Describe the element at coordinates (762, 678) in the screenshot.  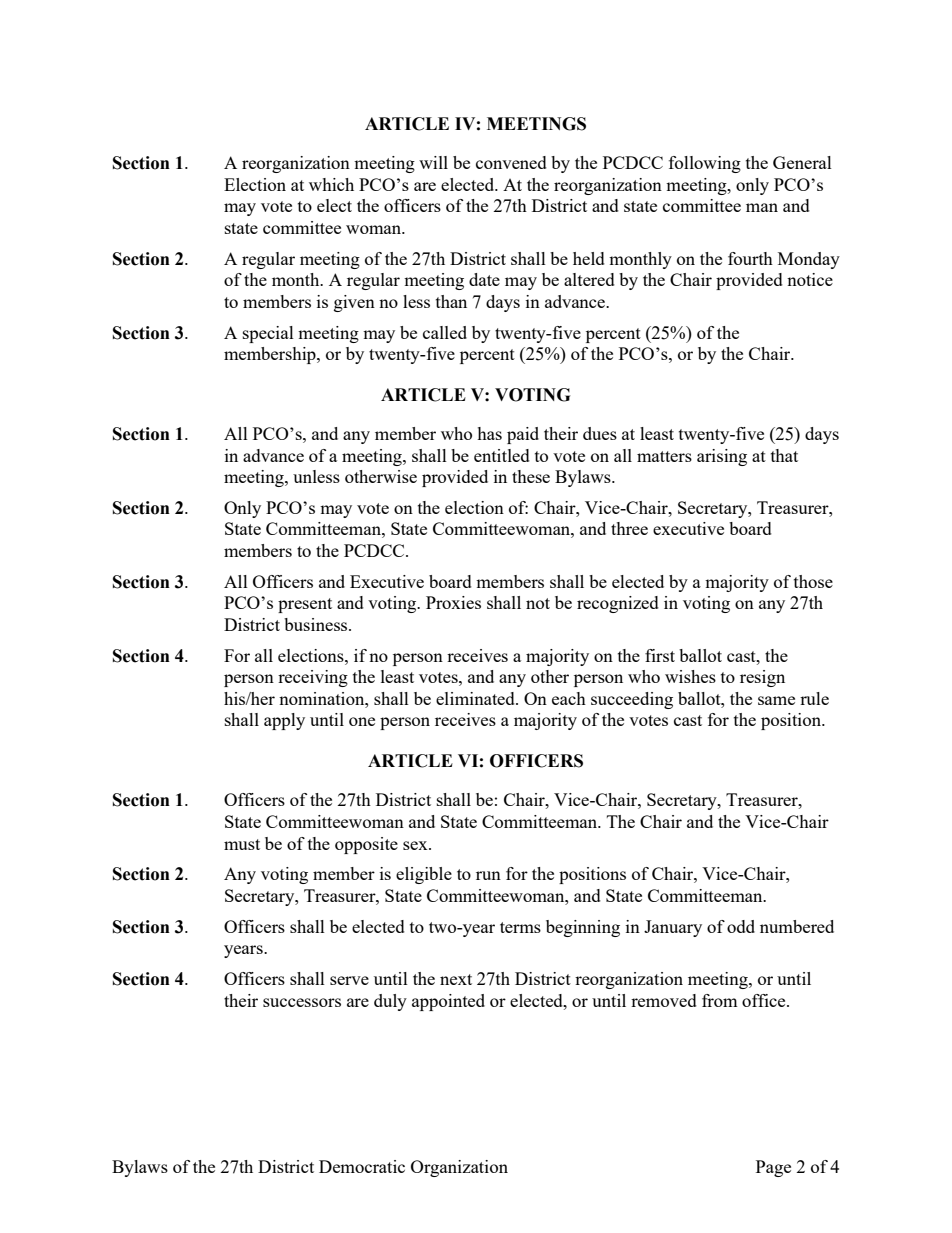
I see `resign` at that location.
